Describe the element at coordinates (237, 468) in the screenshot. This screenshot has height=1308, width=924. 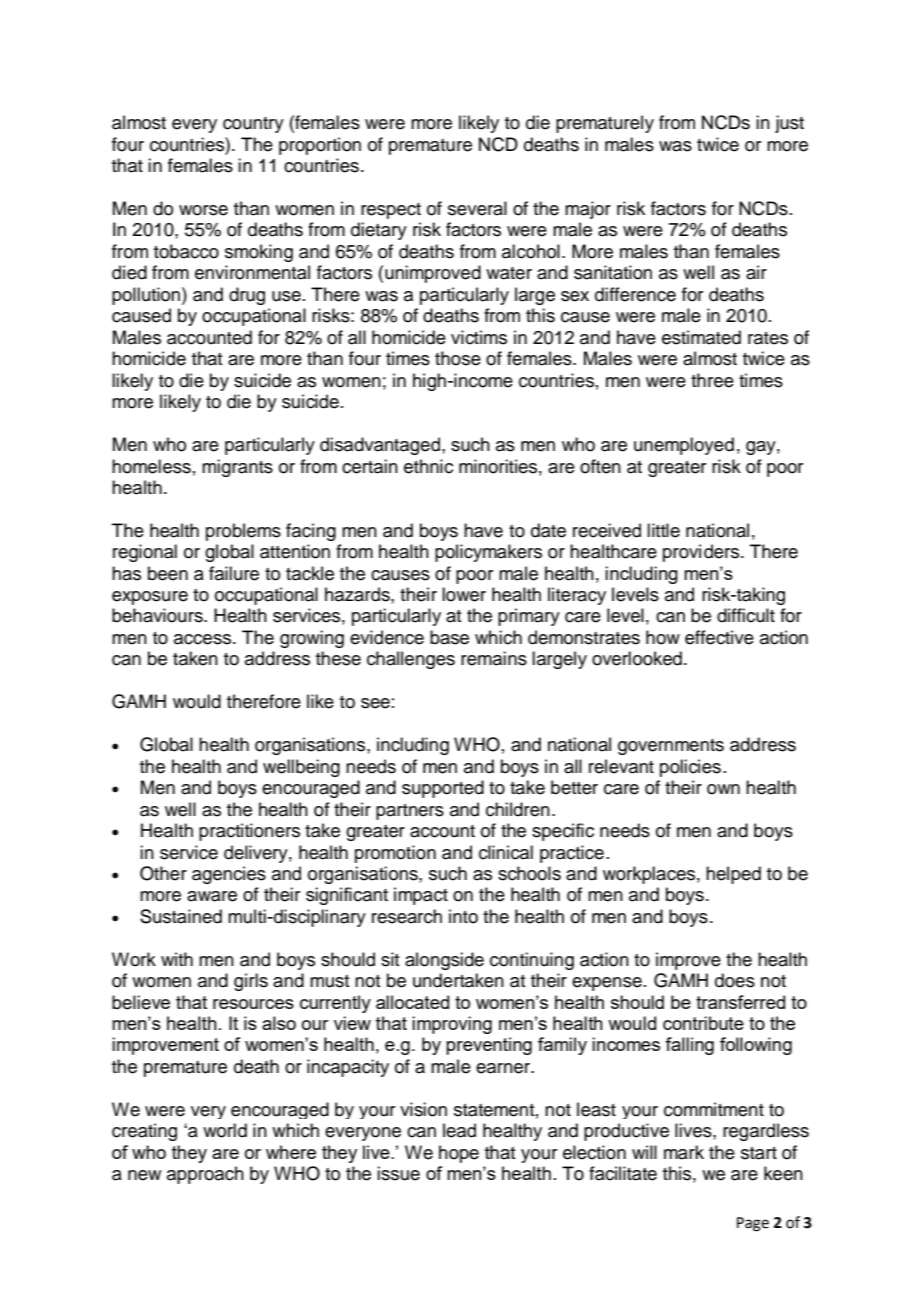
I see `migrants` at that location.
